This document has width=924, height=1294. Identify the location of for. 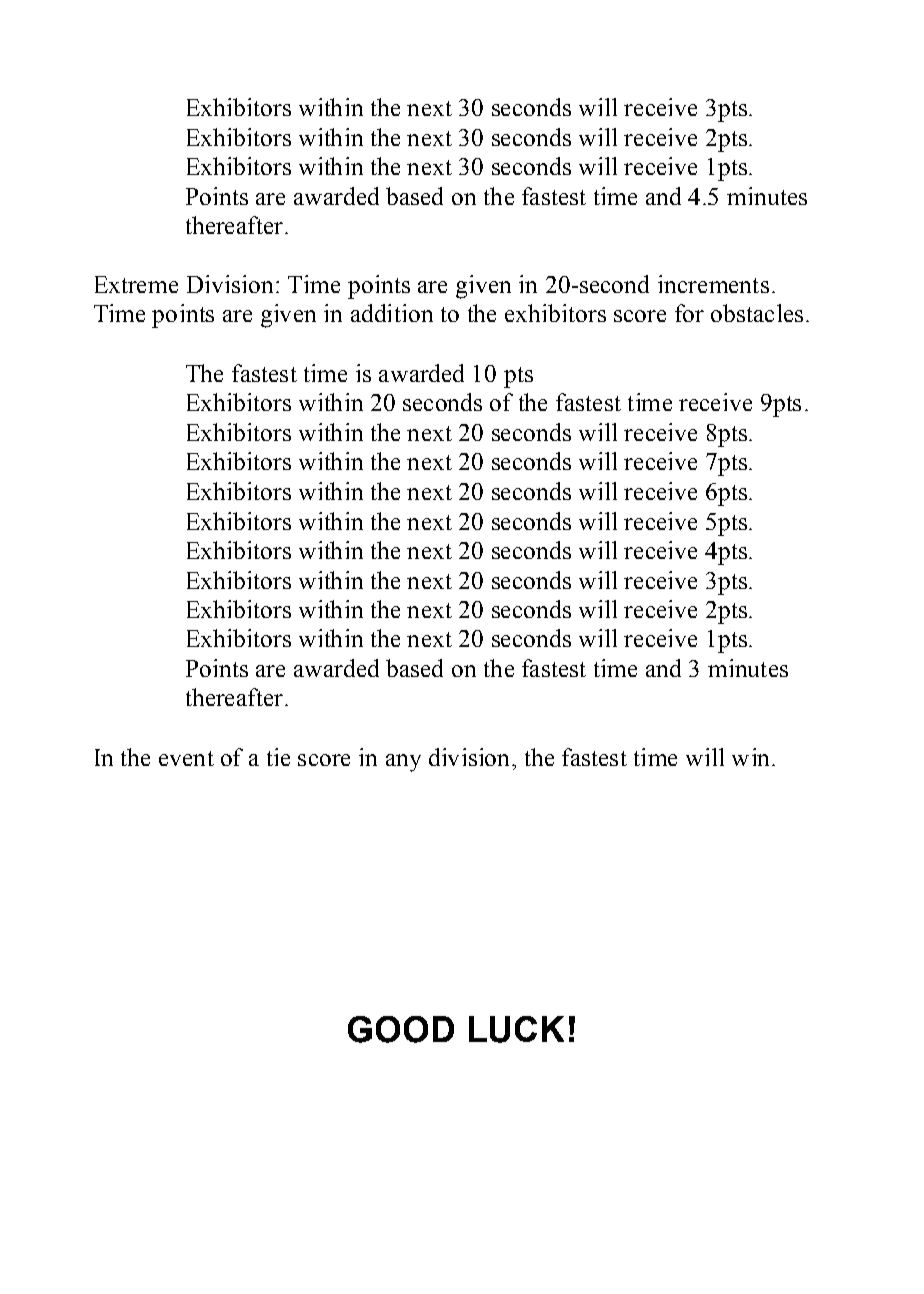
(689, 313).
